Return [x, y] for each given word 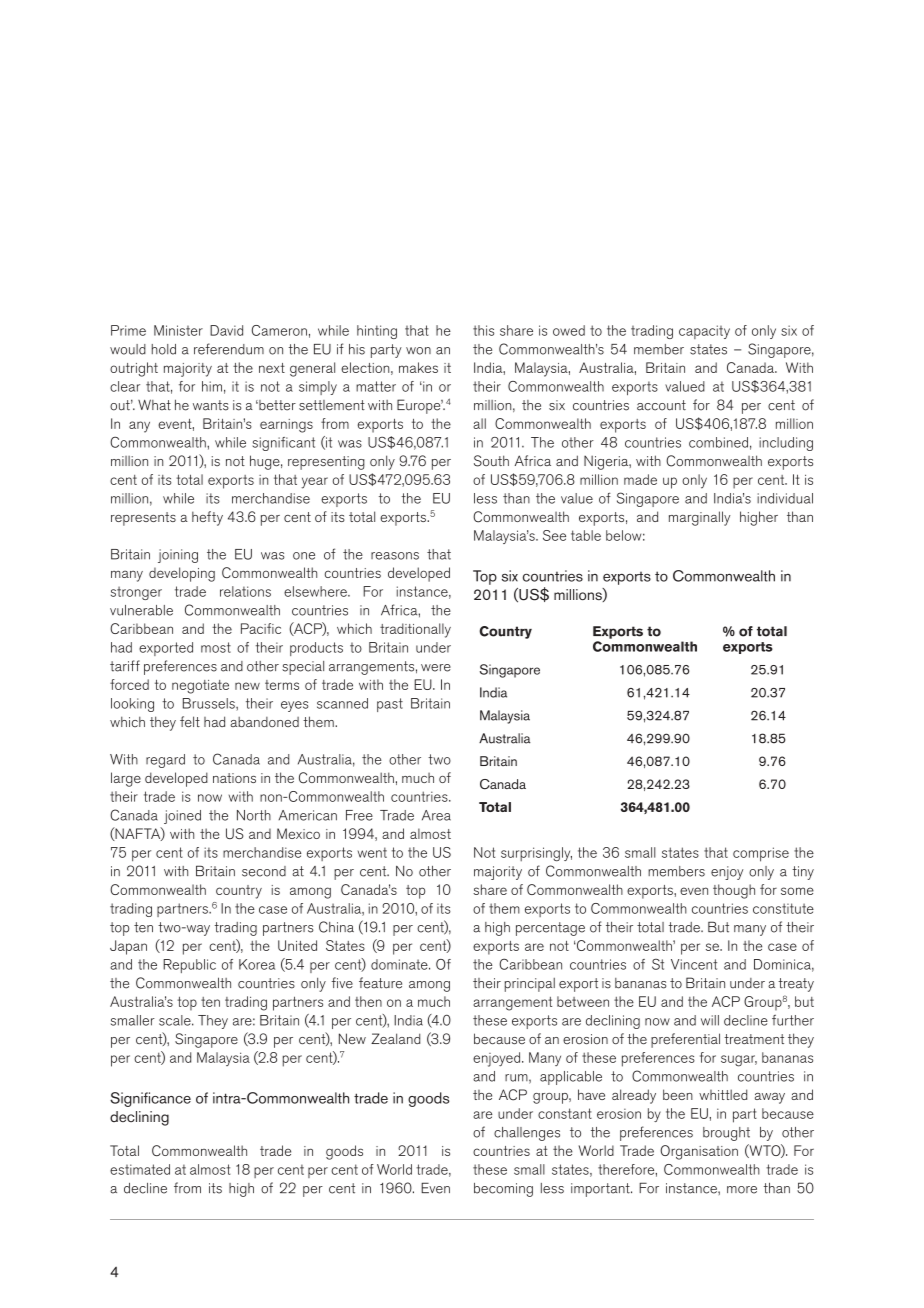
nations [234, 778]
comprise [761, 854]
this [483, 330]
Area [436, 815]
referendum [229, 349]
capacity [704, 332]
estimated [140, 1169]
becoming [503, 1190]
